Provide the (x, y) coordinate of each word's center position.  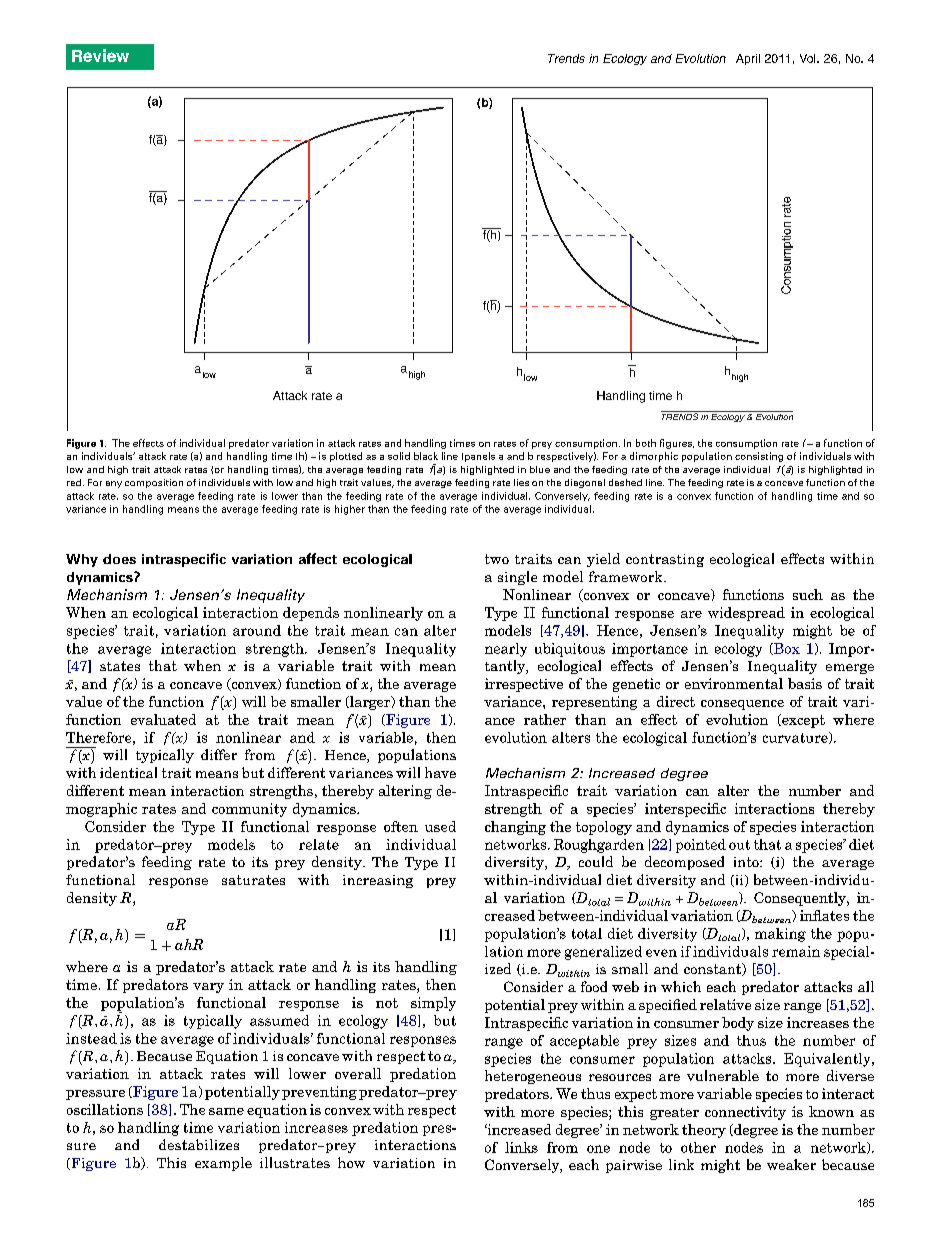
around (257, 630)
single (517, 578)
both (646, 443)
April (748, 59)
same (226, 1111)
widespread (746, 614)
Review (100, 55)
